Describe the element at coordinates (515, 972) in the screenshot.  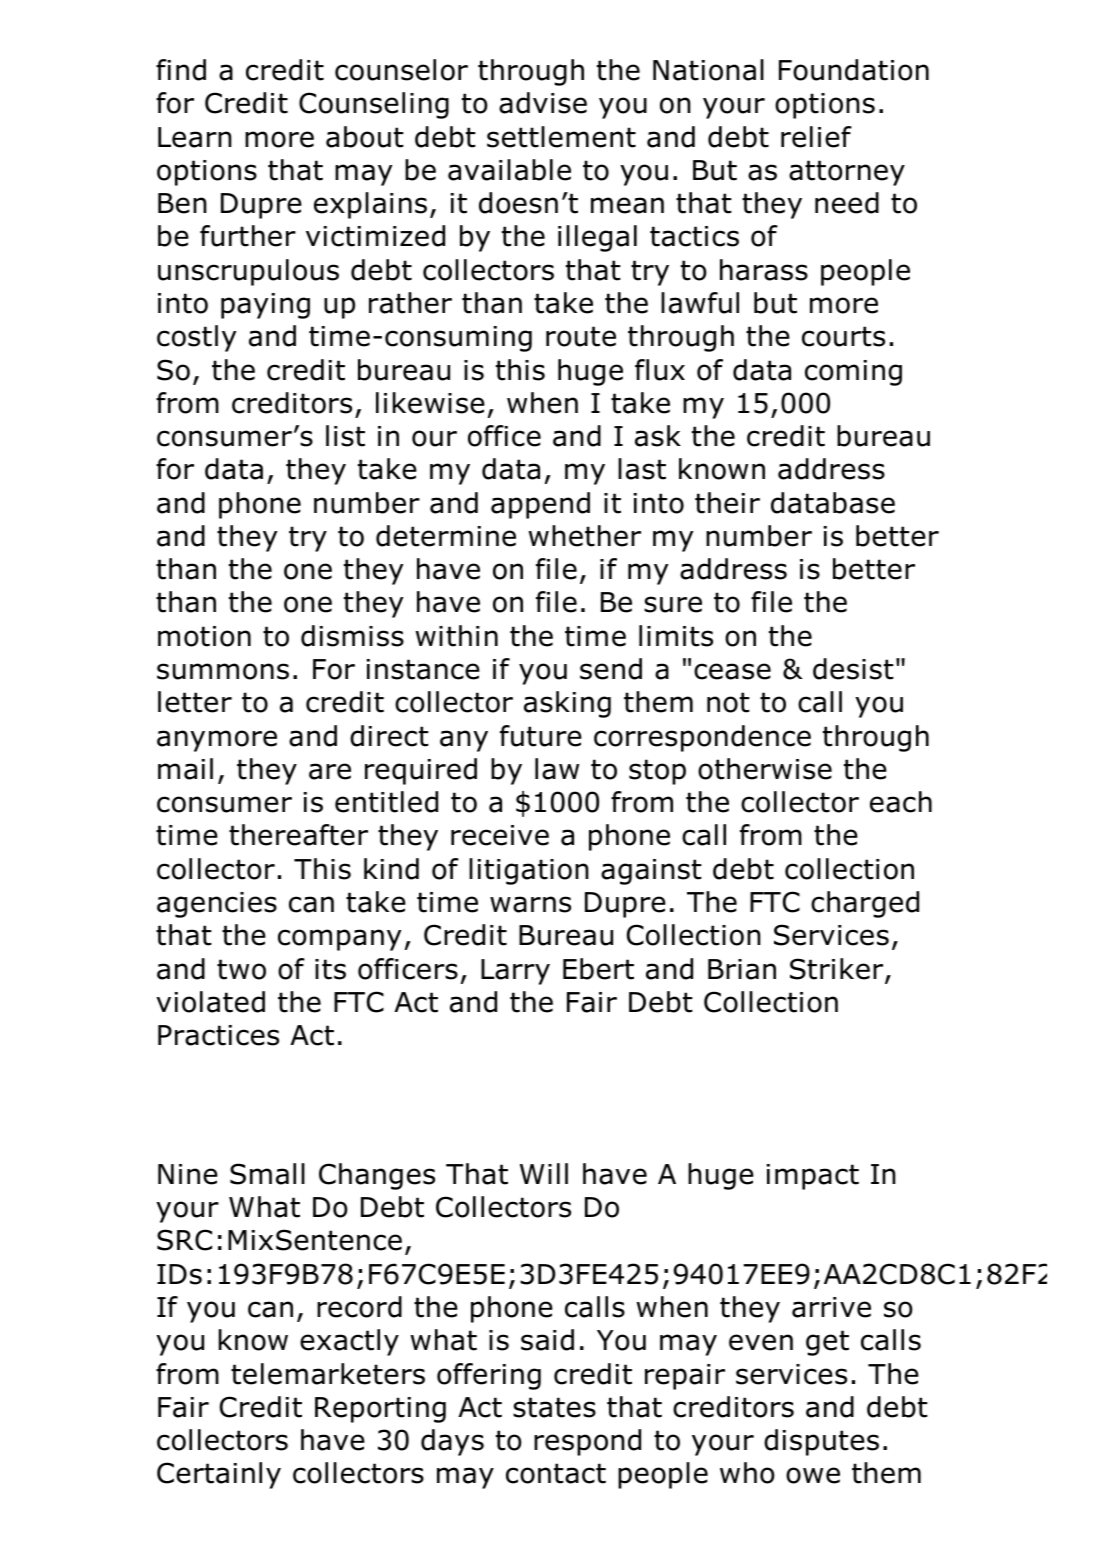
I see `Larry` at that location.
